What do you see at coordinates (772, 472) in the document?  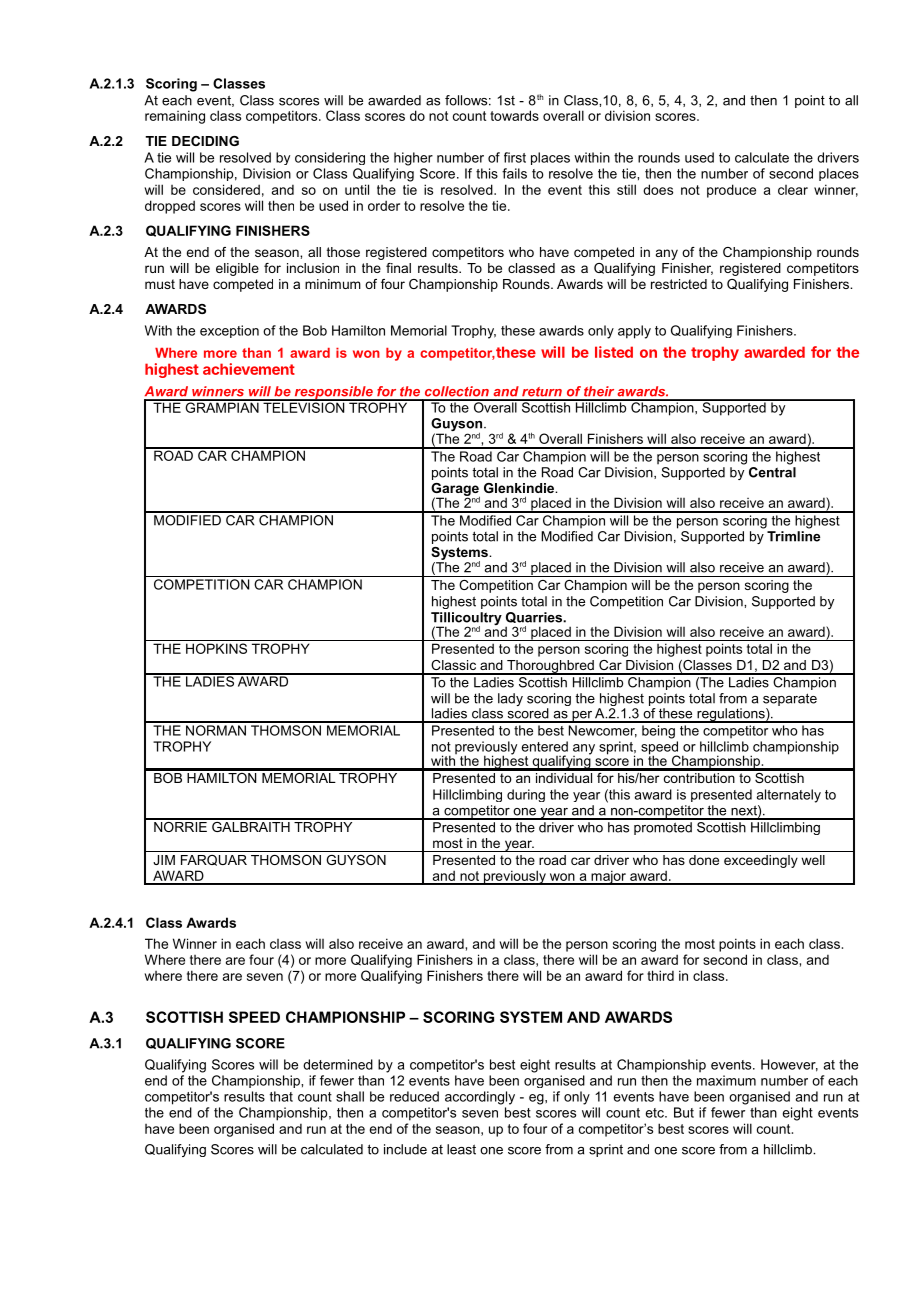 I see `Central` at bounding box center [772, 472].
